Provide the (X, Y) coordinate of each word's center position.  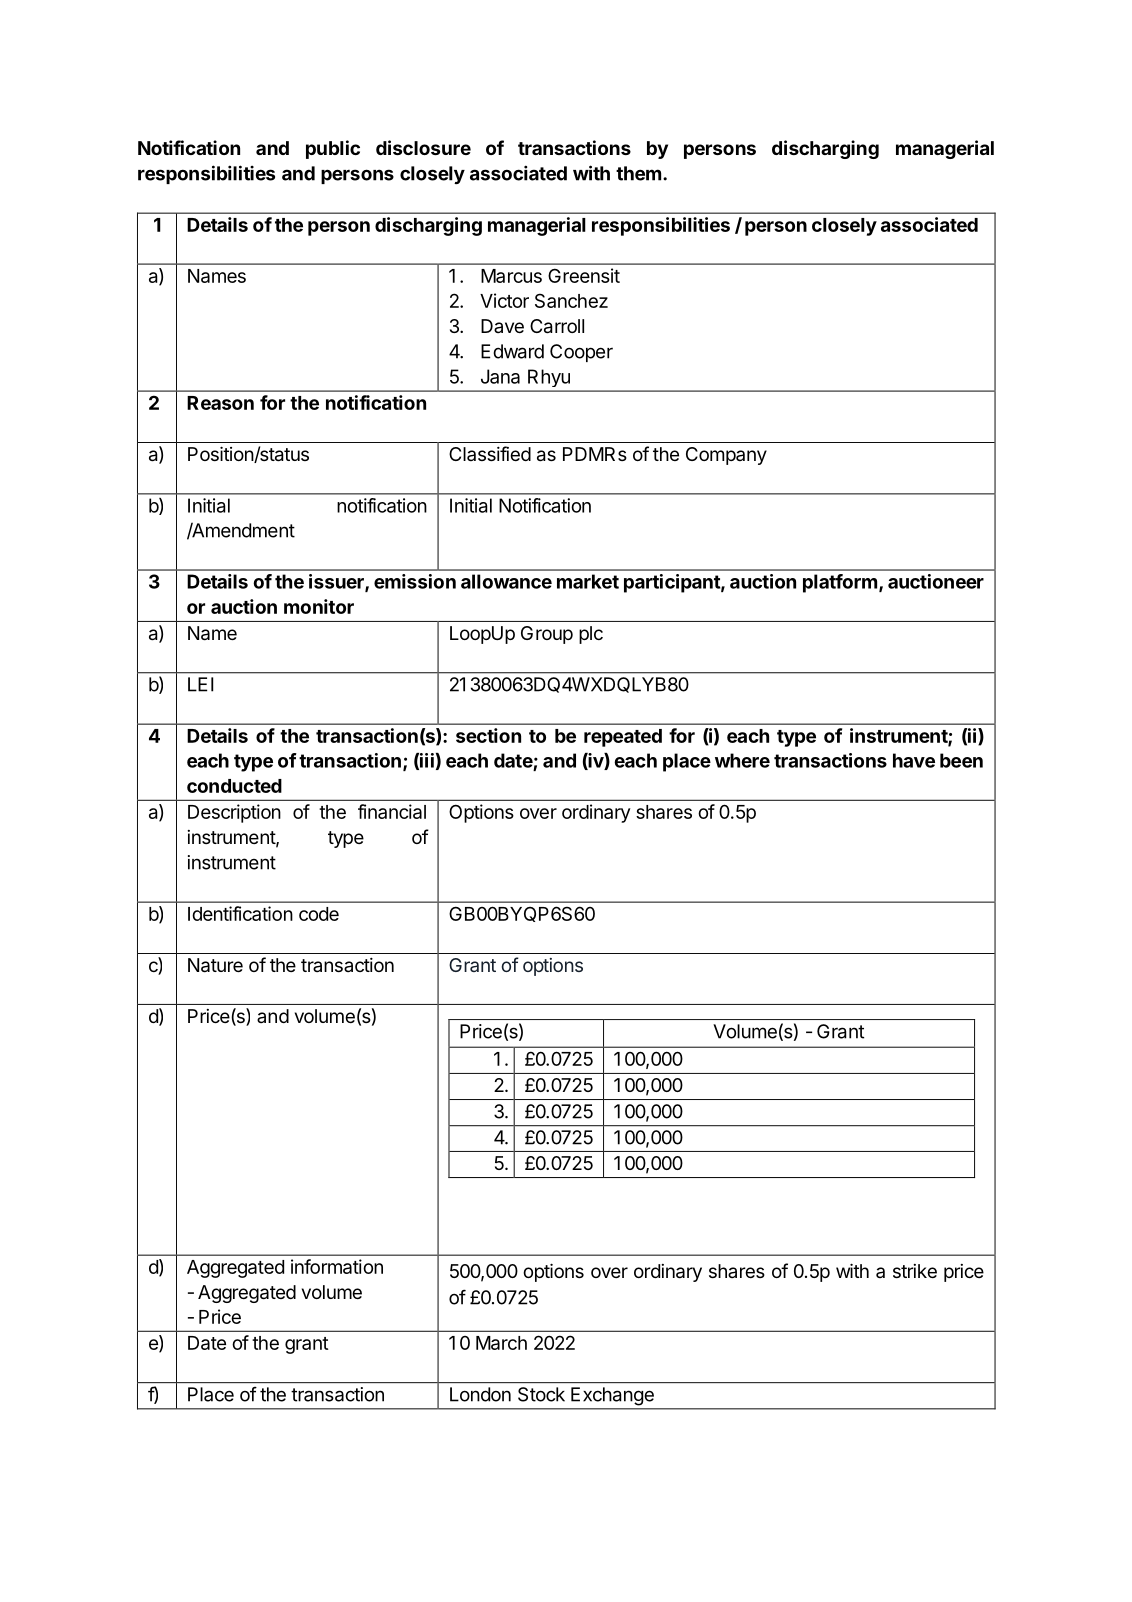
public (333, 149)
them (638, 173)
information (337, 1266)
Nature (215, 965)
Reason (220, 403)
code (319, 914)
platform (840, 583)
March (501, 1343)
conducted (234, 786)
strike (915, 1271)
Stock (541, 1394)
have (914, 760)
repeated (623, 738)
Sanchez (571, 300)
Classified (490, 453)
